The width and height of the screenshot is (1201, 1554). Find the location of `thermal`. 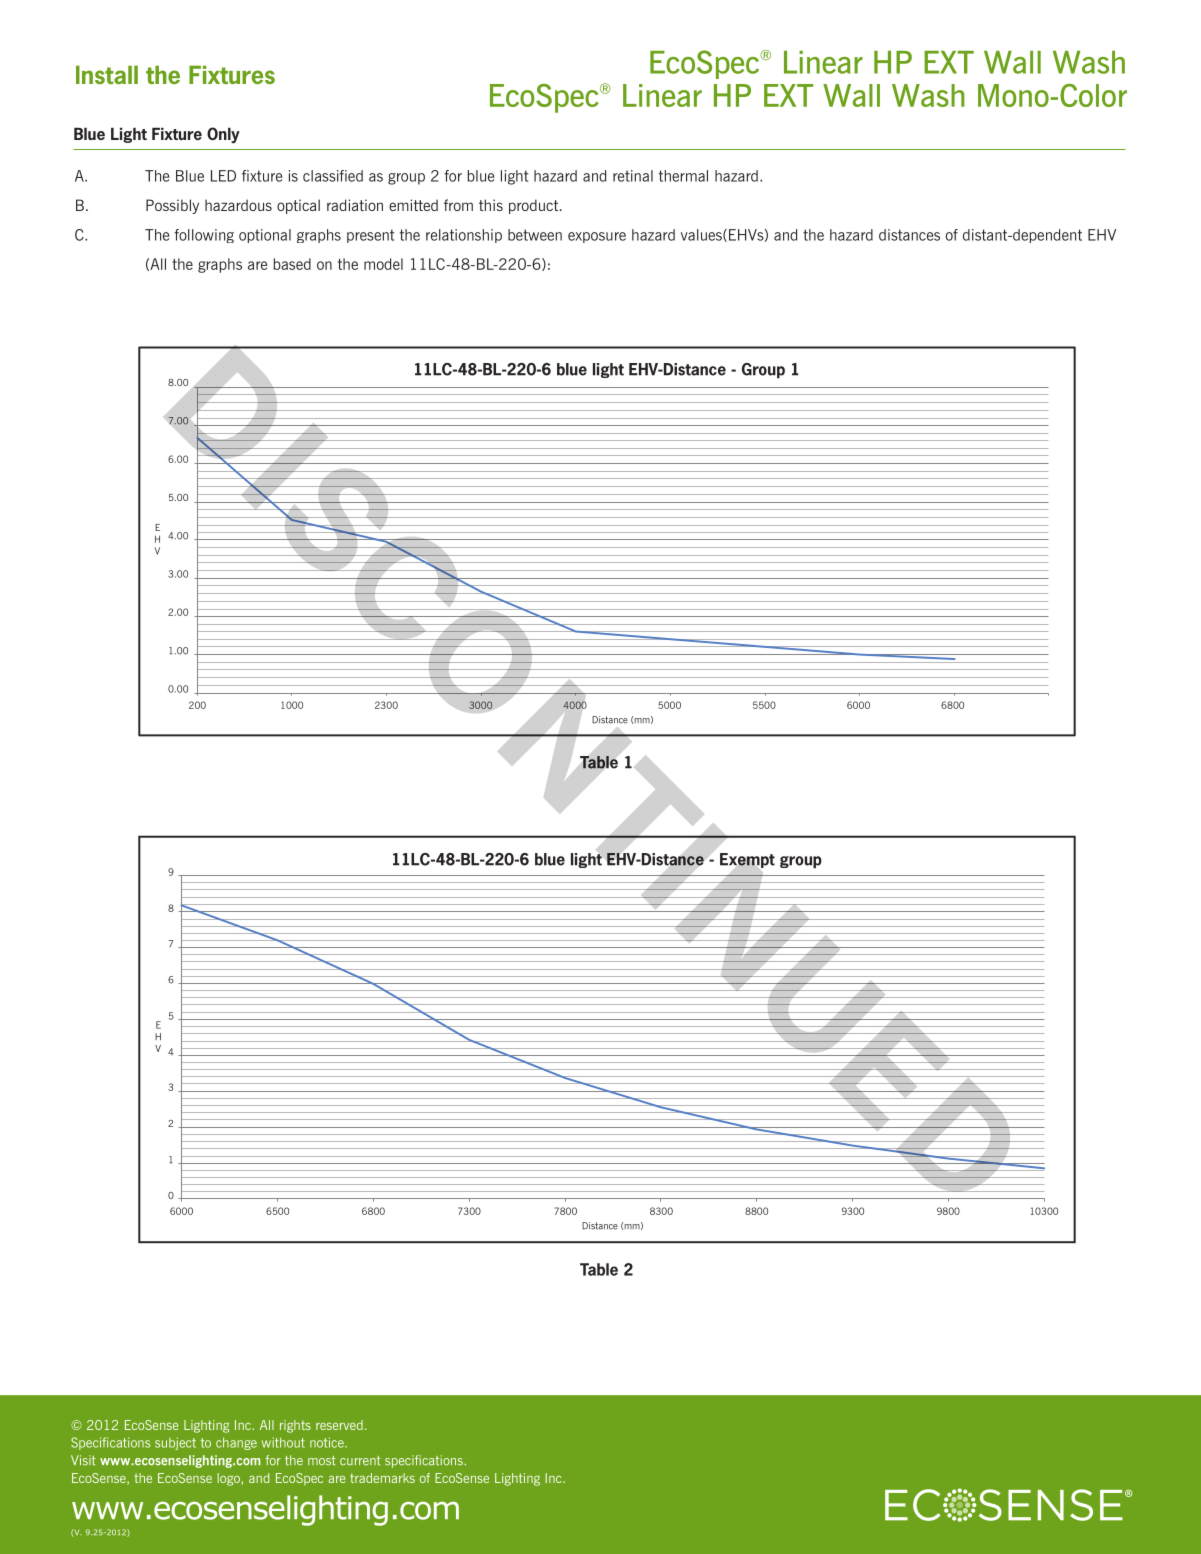

thermal is located at coordinates (683, 176).
